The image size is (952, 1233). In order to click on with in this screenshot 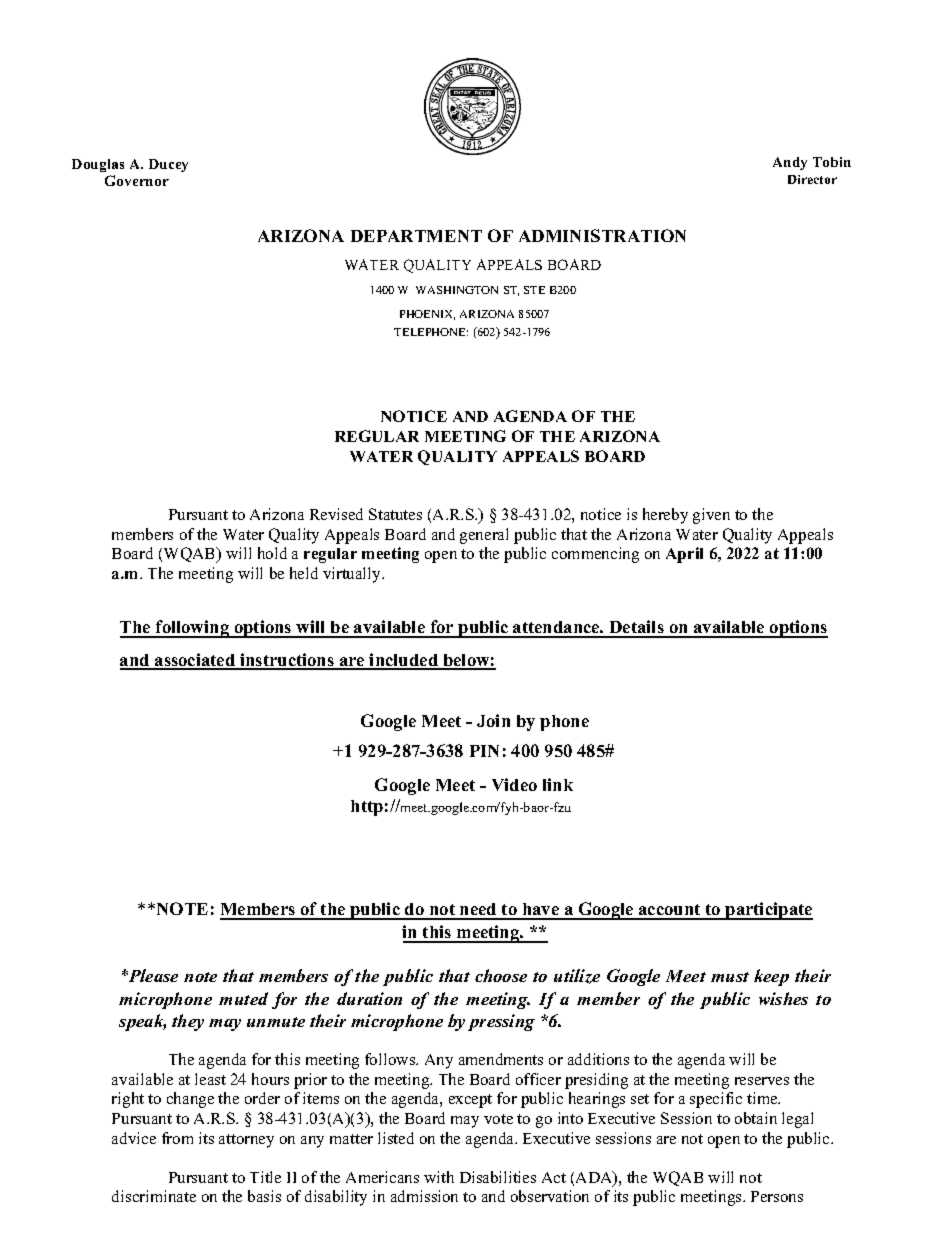, I will do `click(439, 1177)`.
